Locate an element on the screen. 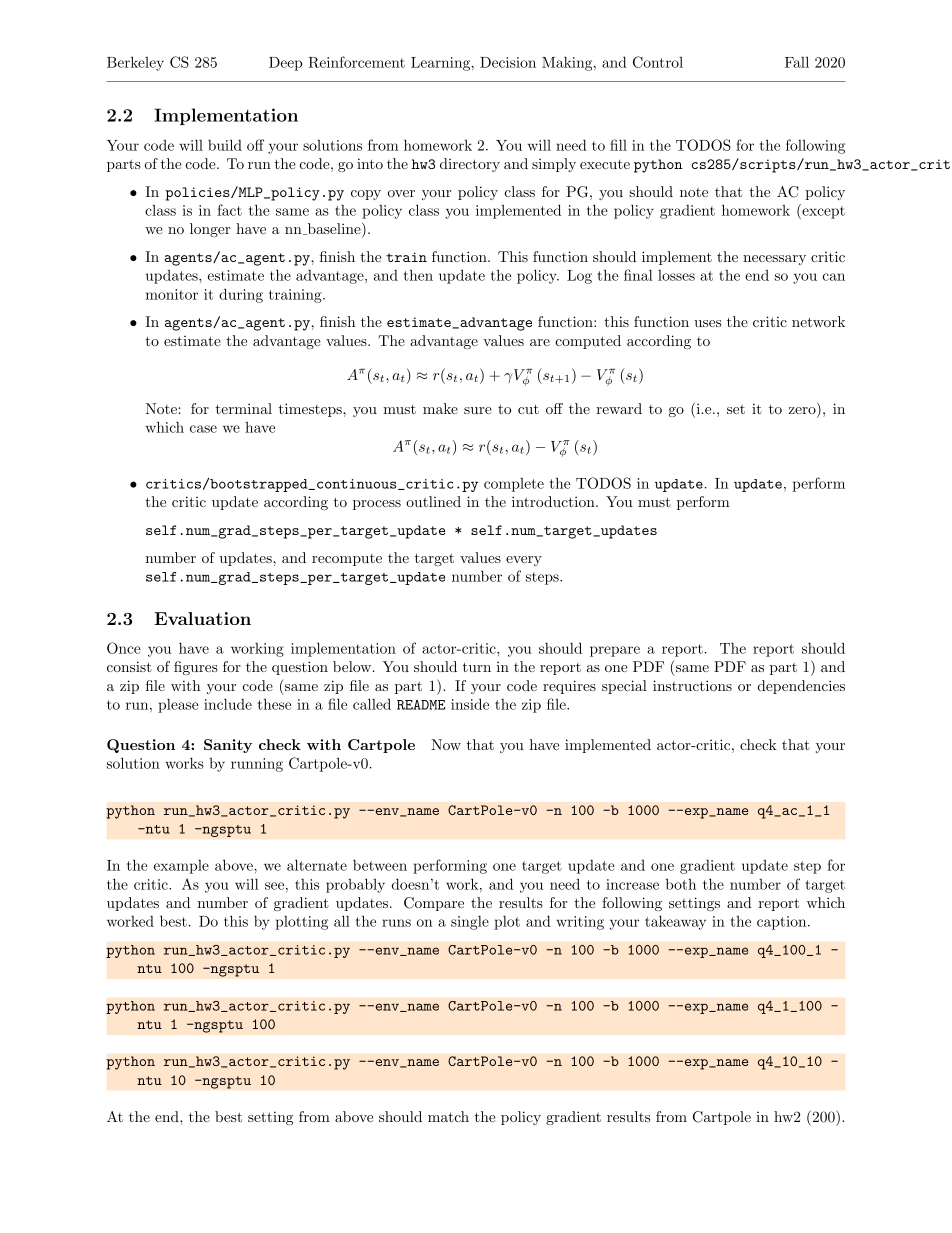 This screenshot has height=1233, width=952. uses is located at coordinates (707, 323).
